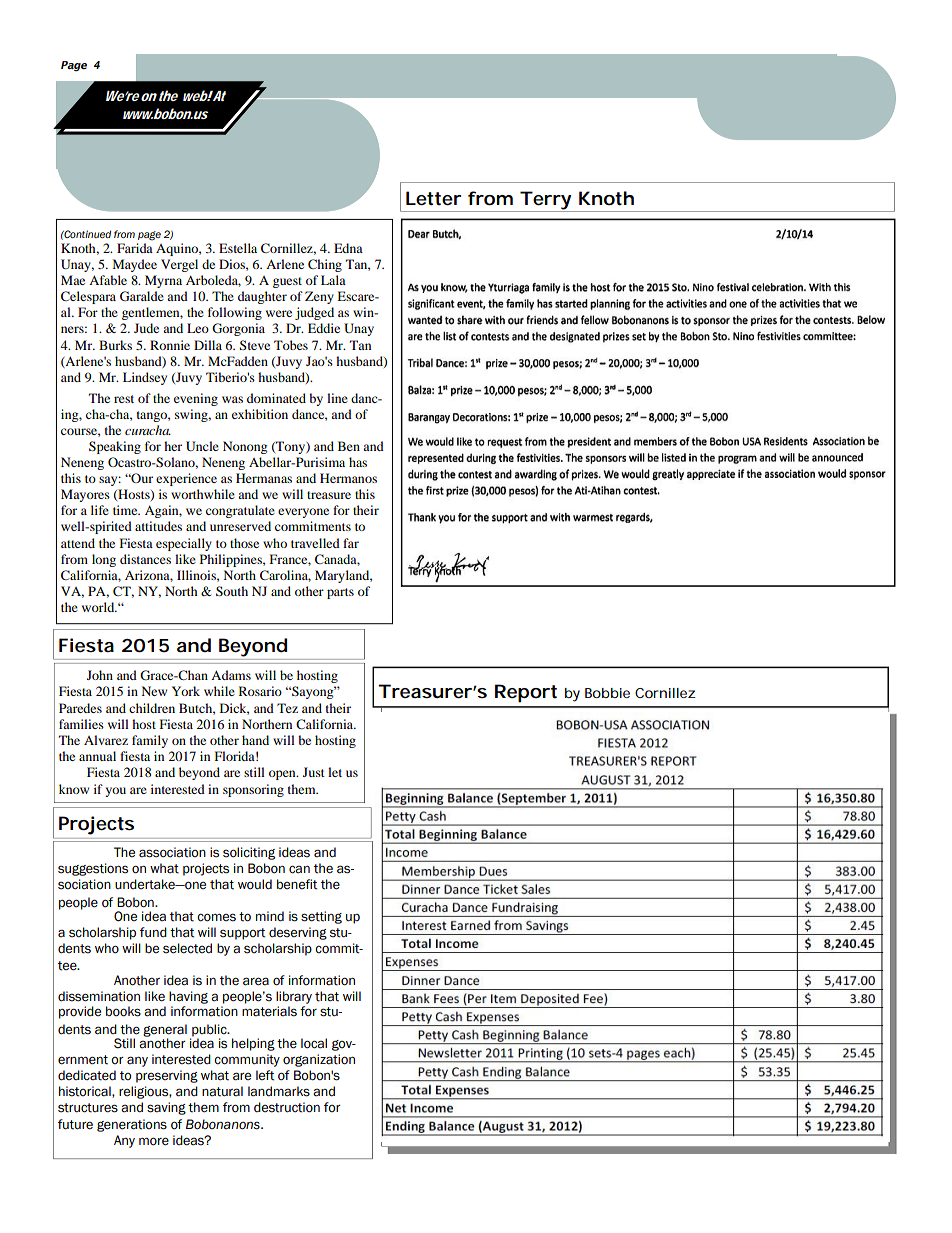 The image size is (952, 1233). Describe the element at coordinates (314, 772) in the screenshot. I see `Just` at that location.
